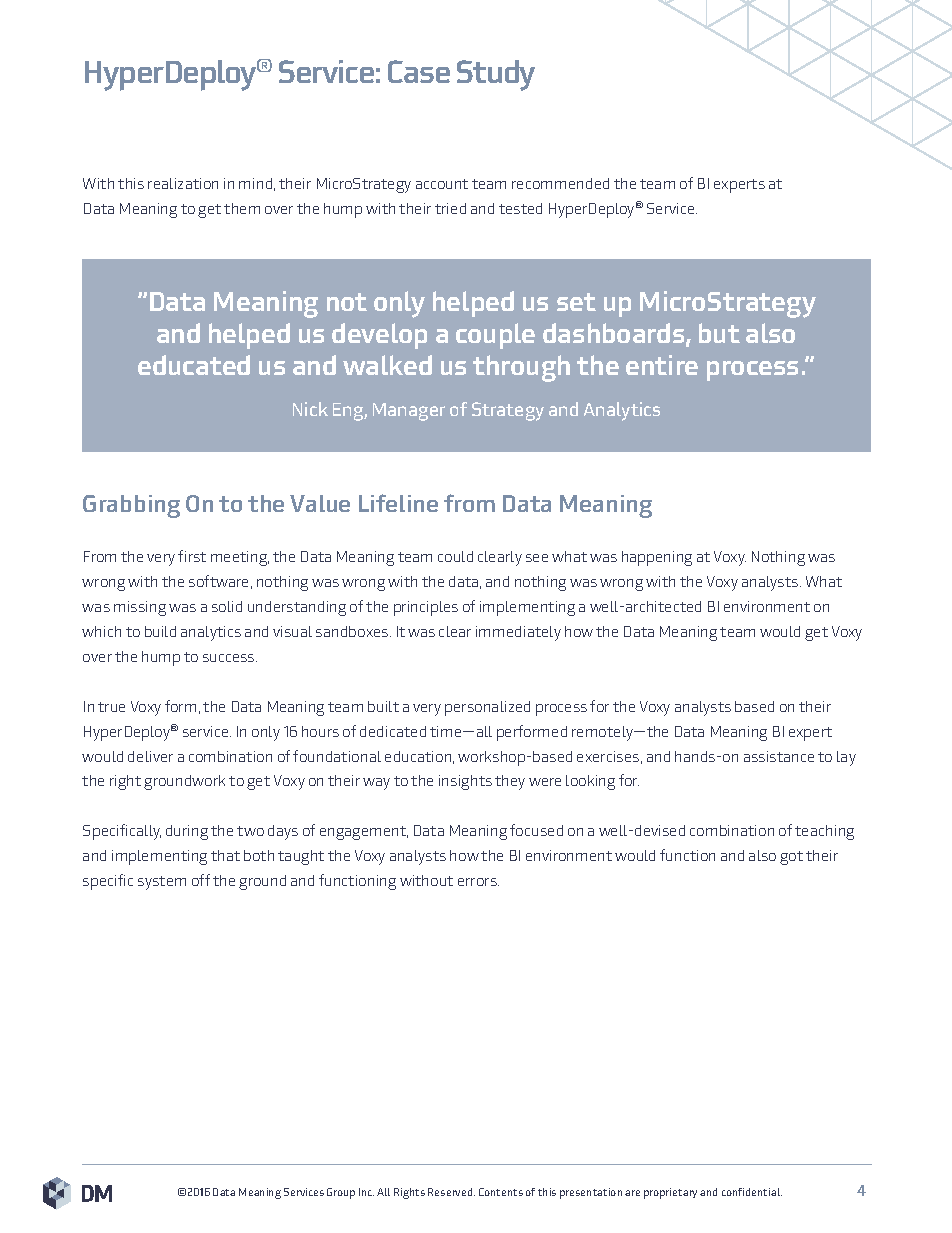  I want to click on happening, so click(657, 558).
